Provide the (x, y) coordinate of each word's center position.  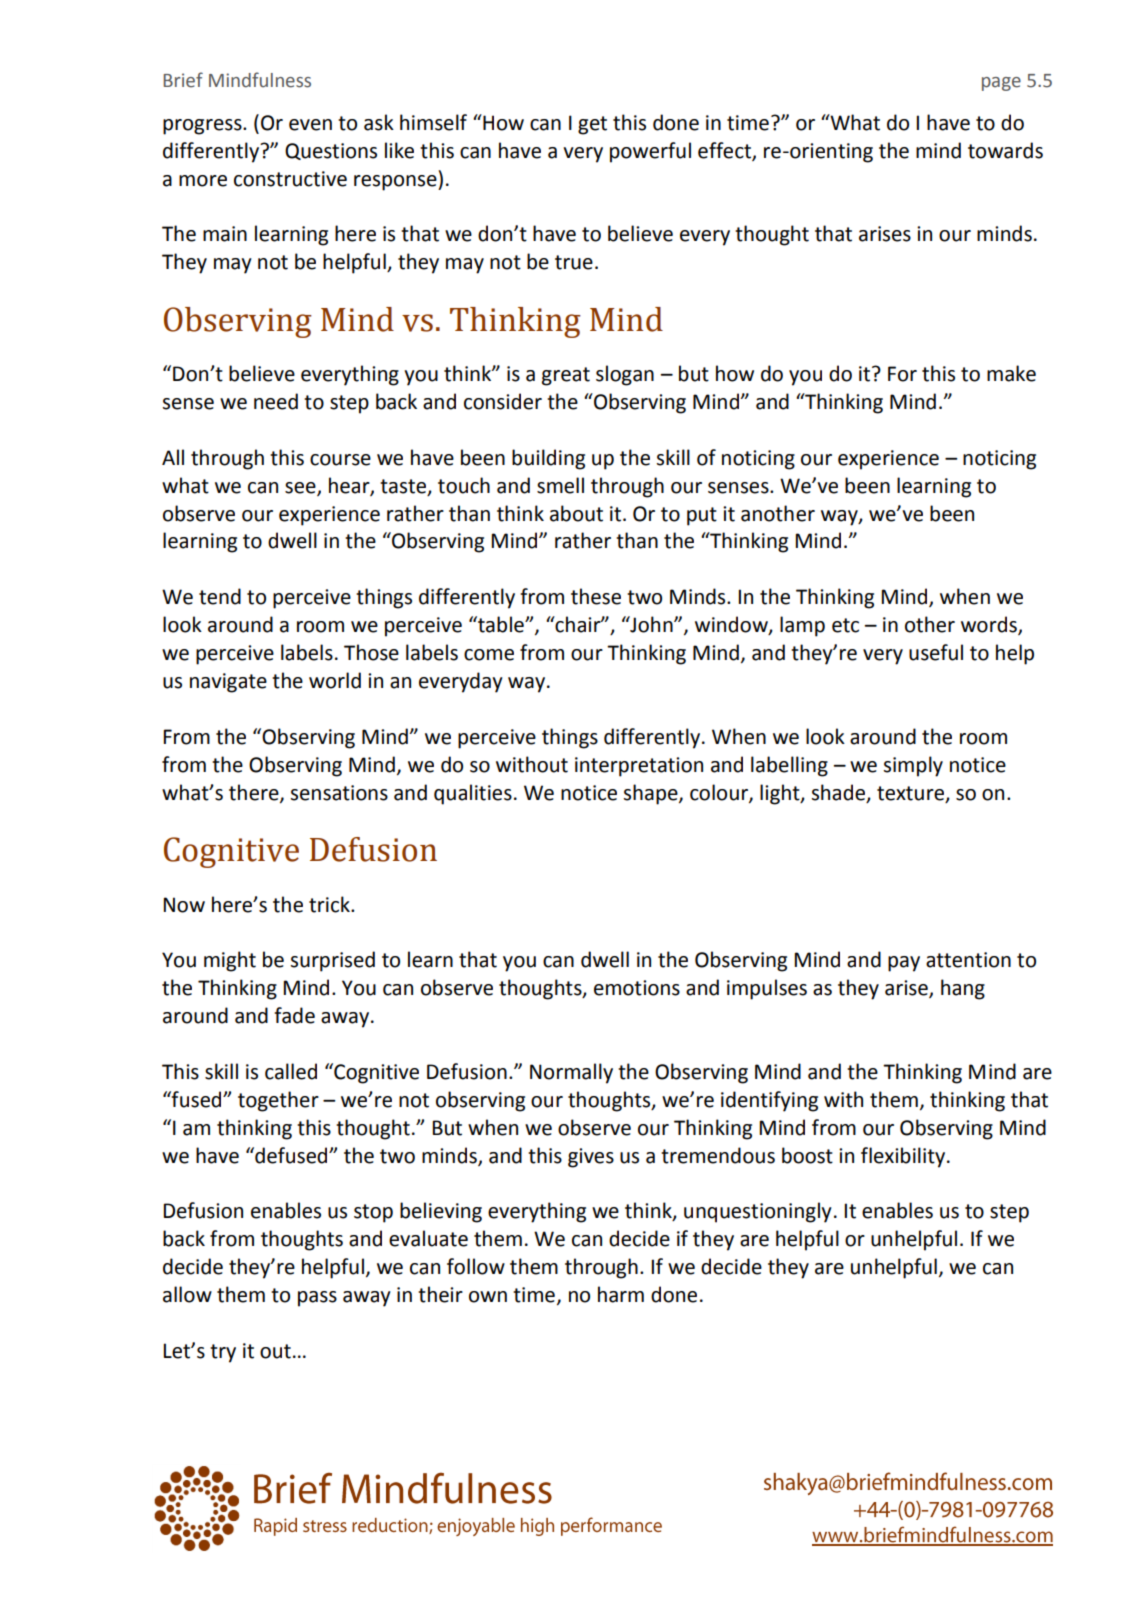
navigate (228, 683)
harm (621, 1294)
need (276, 401)
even (310, 125)
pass (317, 1299)
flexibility (904, 1157)
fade (294, 1015)
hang (963, 989)
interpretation (639, 767)
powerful (650, 152)
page (1001, 84)
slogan (625, 375)
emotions (637, 988)
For (902, 374)
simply (913, 766)
